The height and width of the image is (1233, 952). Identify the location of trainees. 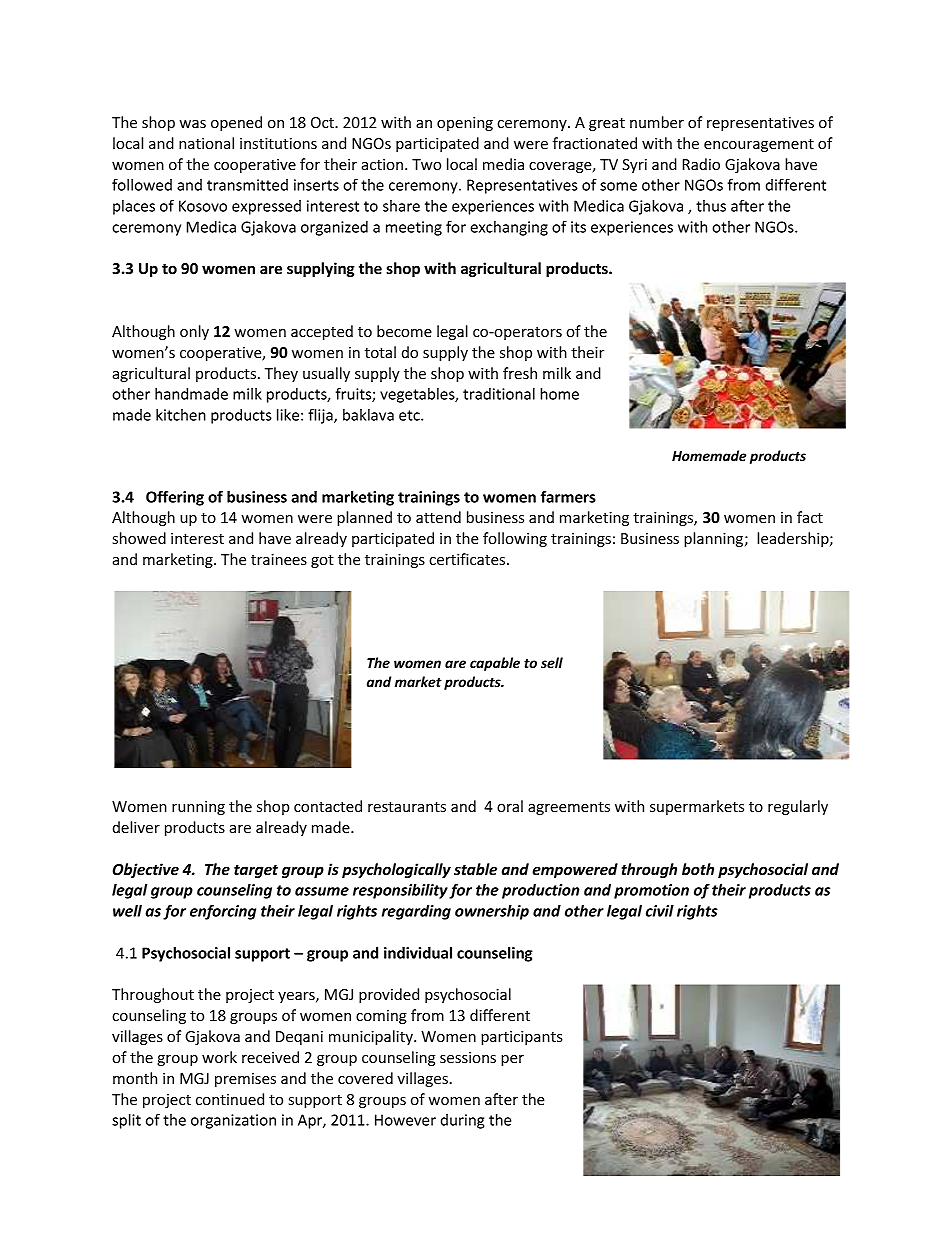
(279, 559).
